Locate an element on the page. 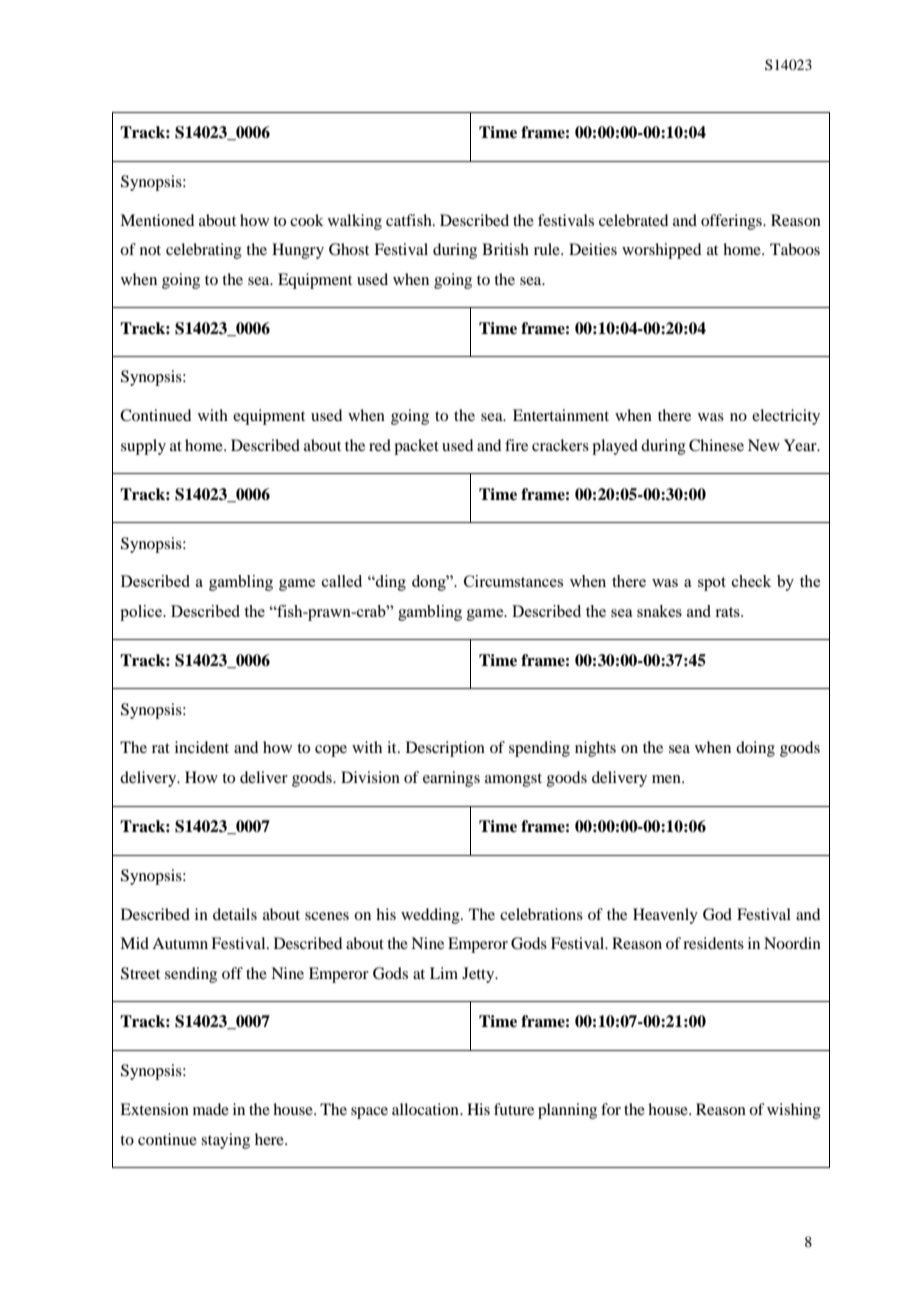 Image resolution: width=924 pixels, height=1308 pixels. allocation is located at coordinates (426, 1109).
